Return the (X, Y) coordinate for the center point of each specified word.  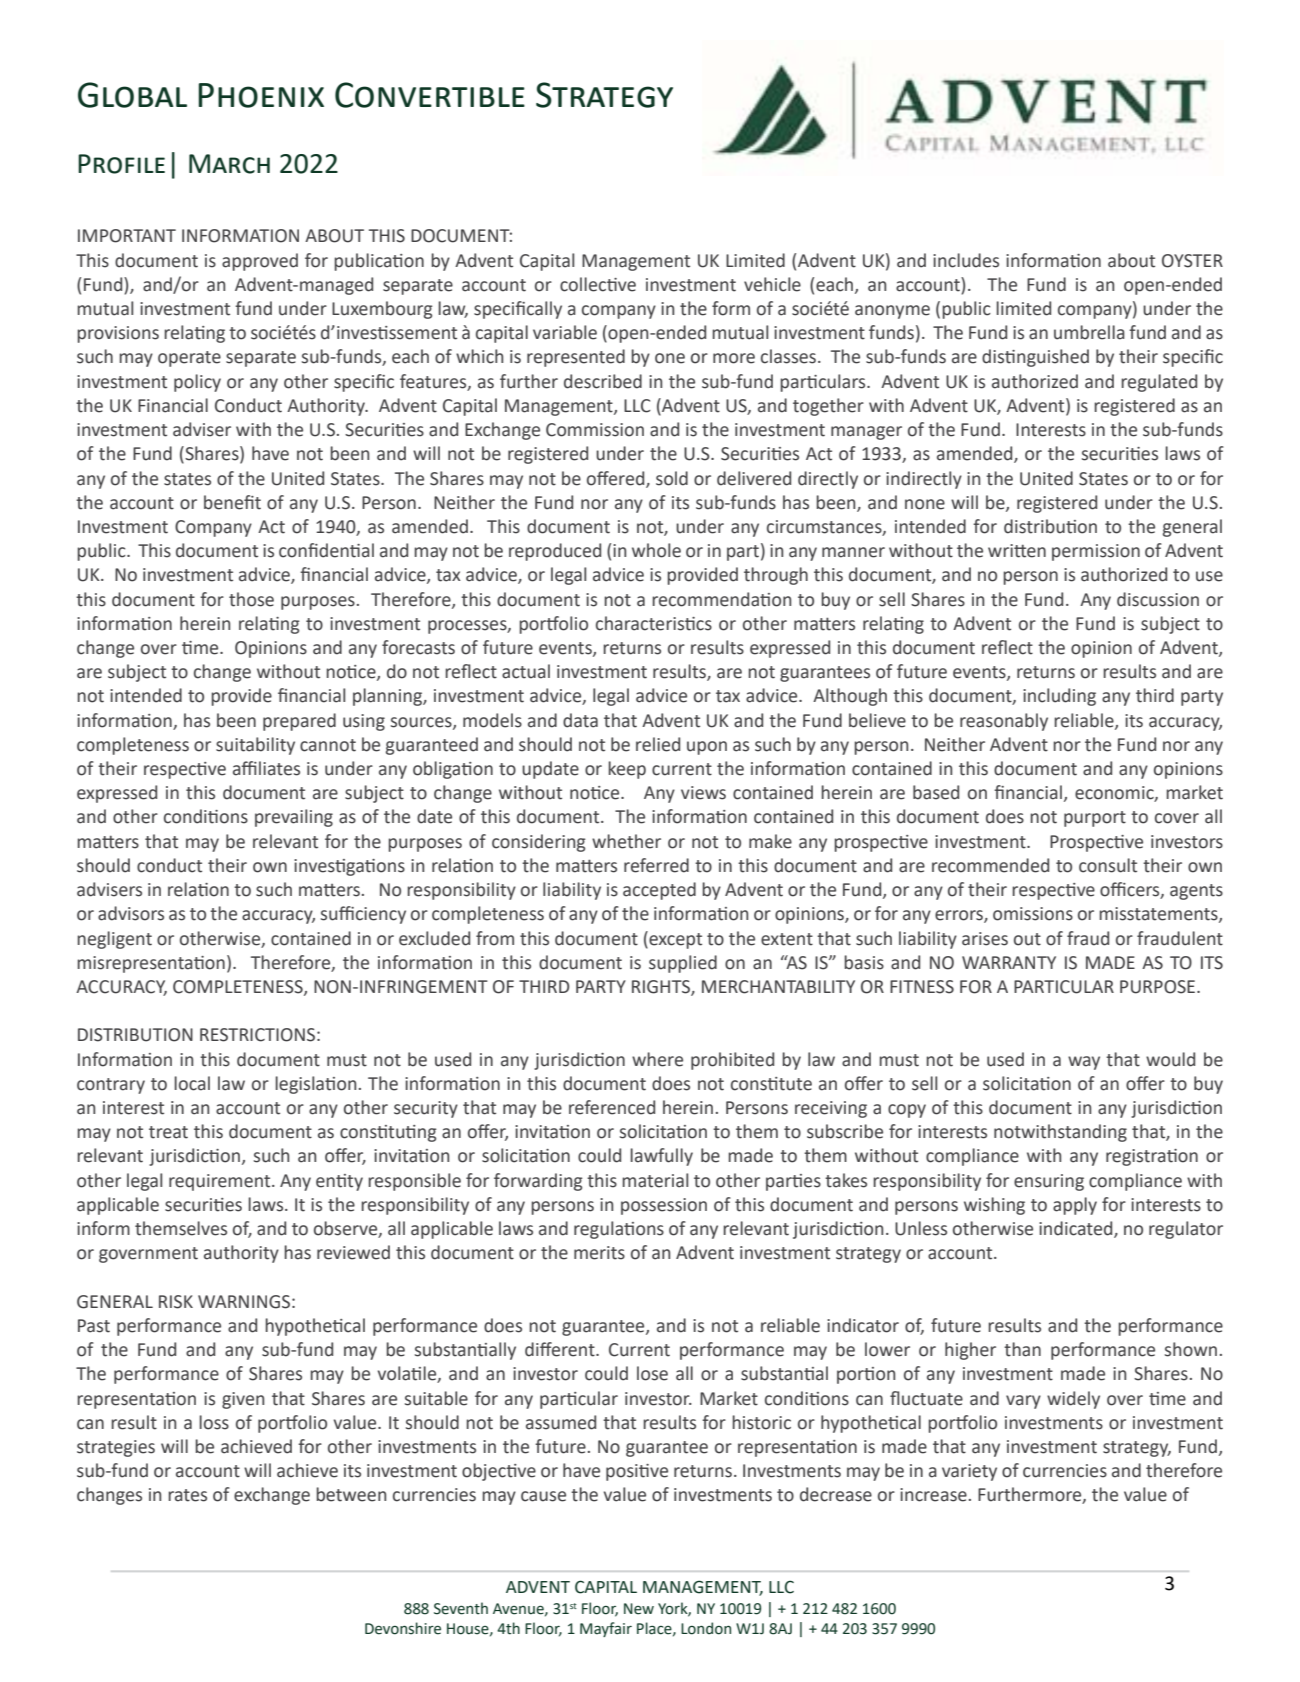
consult (1108, 865)
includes (966, 260)
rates (187, 1495)
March (229, 164)
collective (598, 284)
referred (656, 865)
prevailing (294, 818)
